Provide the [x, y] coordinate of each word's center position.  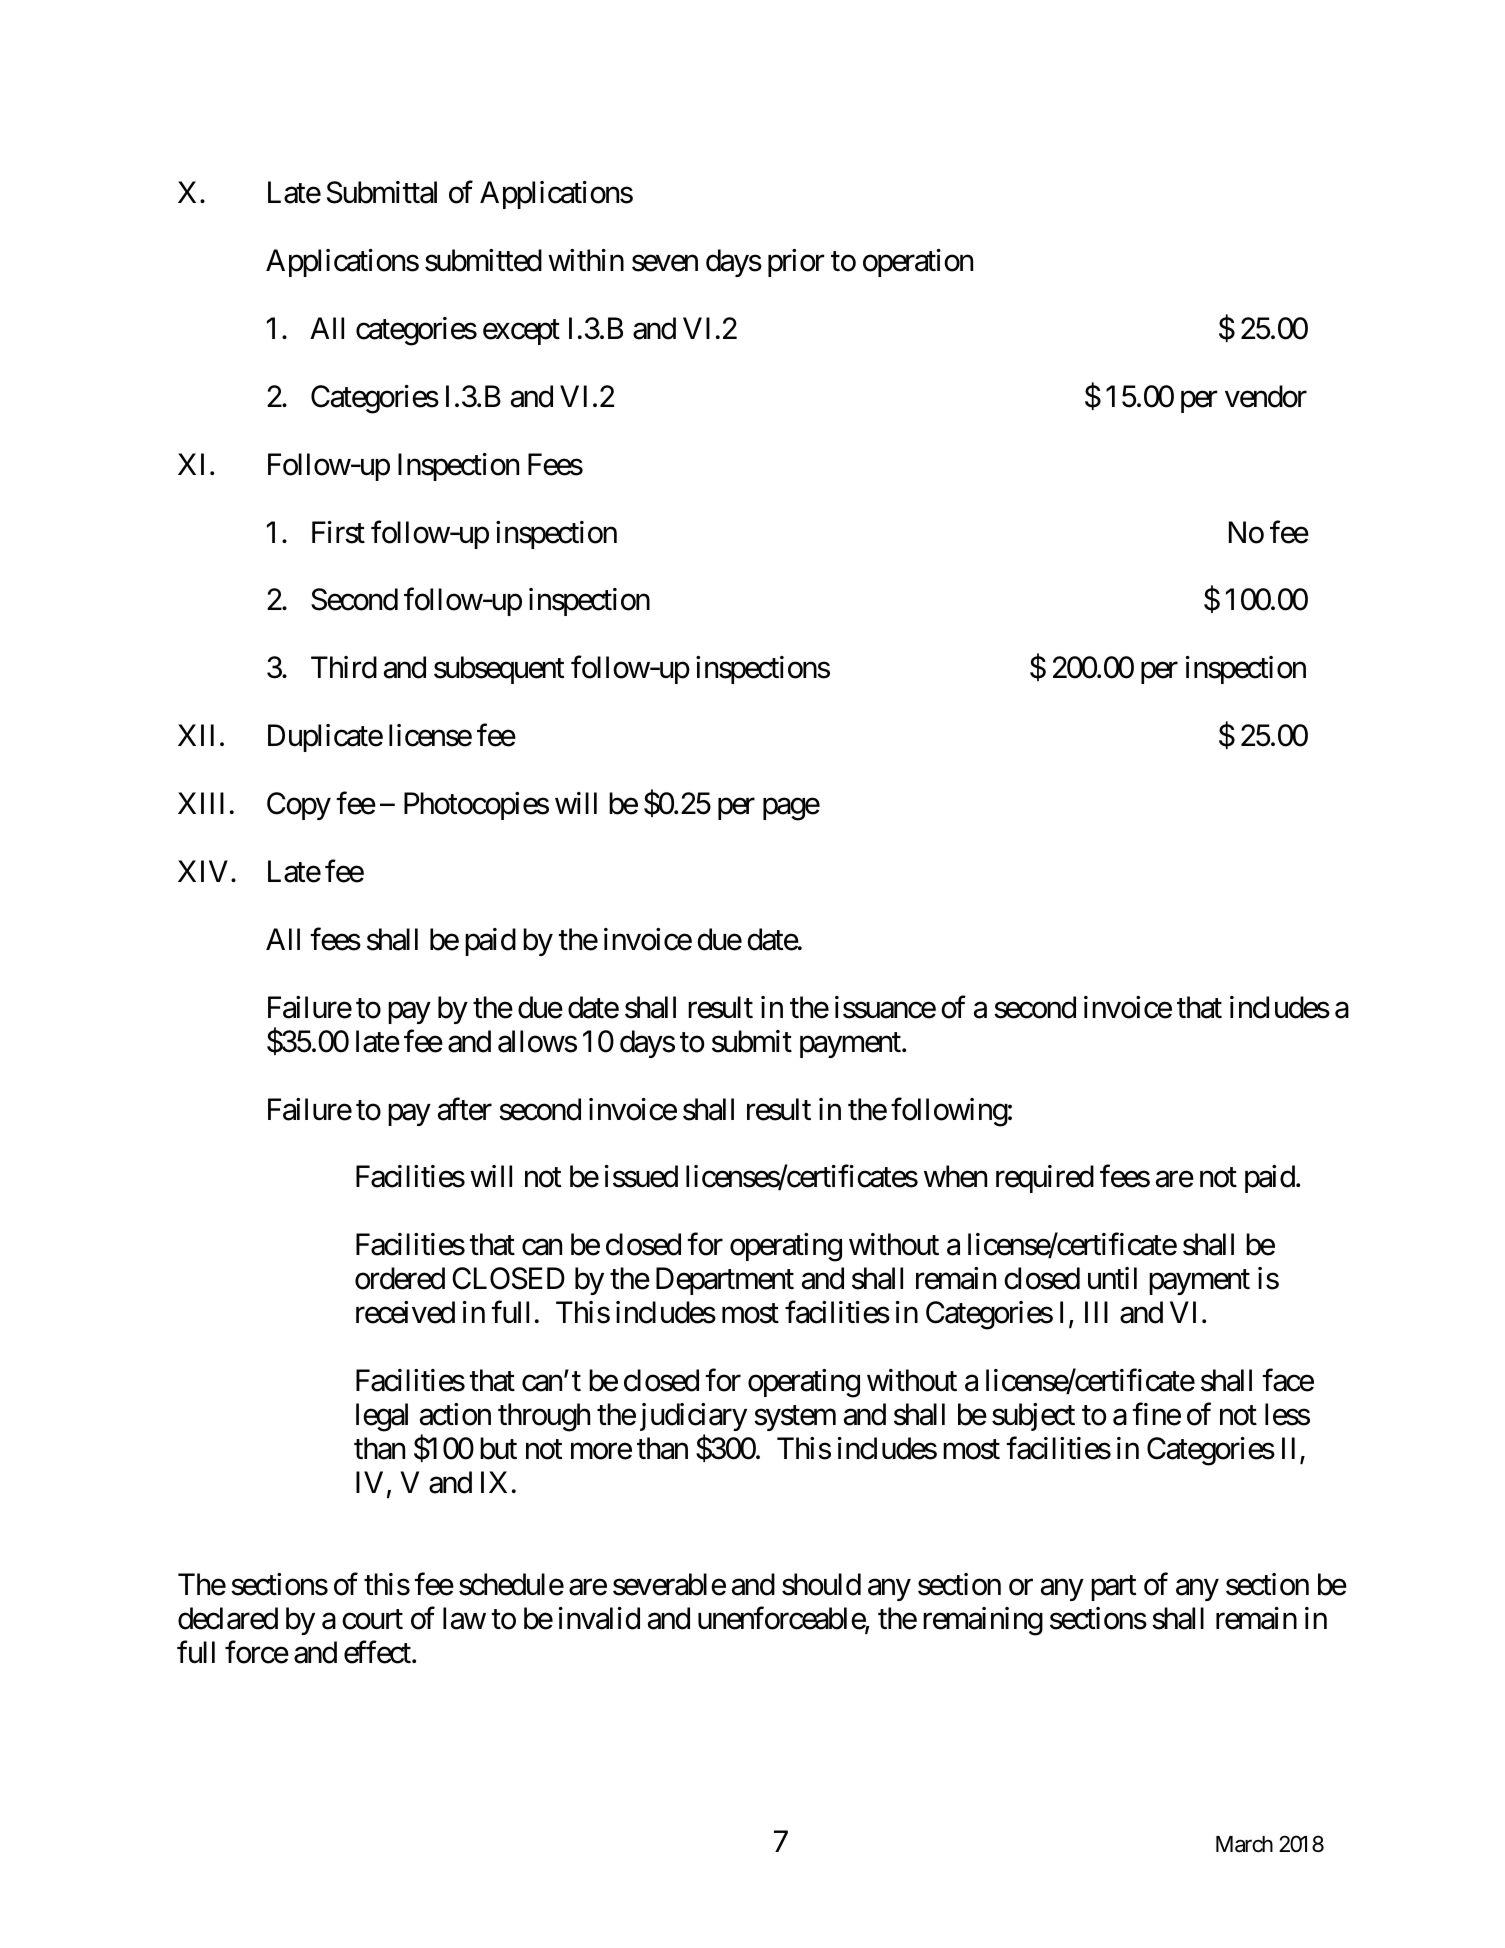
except [521, 332]
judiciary [693, 1417]
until [1112, 1278]
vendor [1266, 396]
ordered [400, 1278]
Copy [299, 806]
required [1045, 1179]
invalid [599, 1618]
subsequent [499, 670]
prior [796, 263]
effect [378, 1652]
